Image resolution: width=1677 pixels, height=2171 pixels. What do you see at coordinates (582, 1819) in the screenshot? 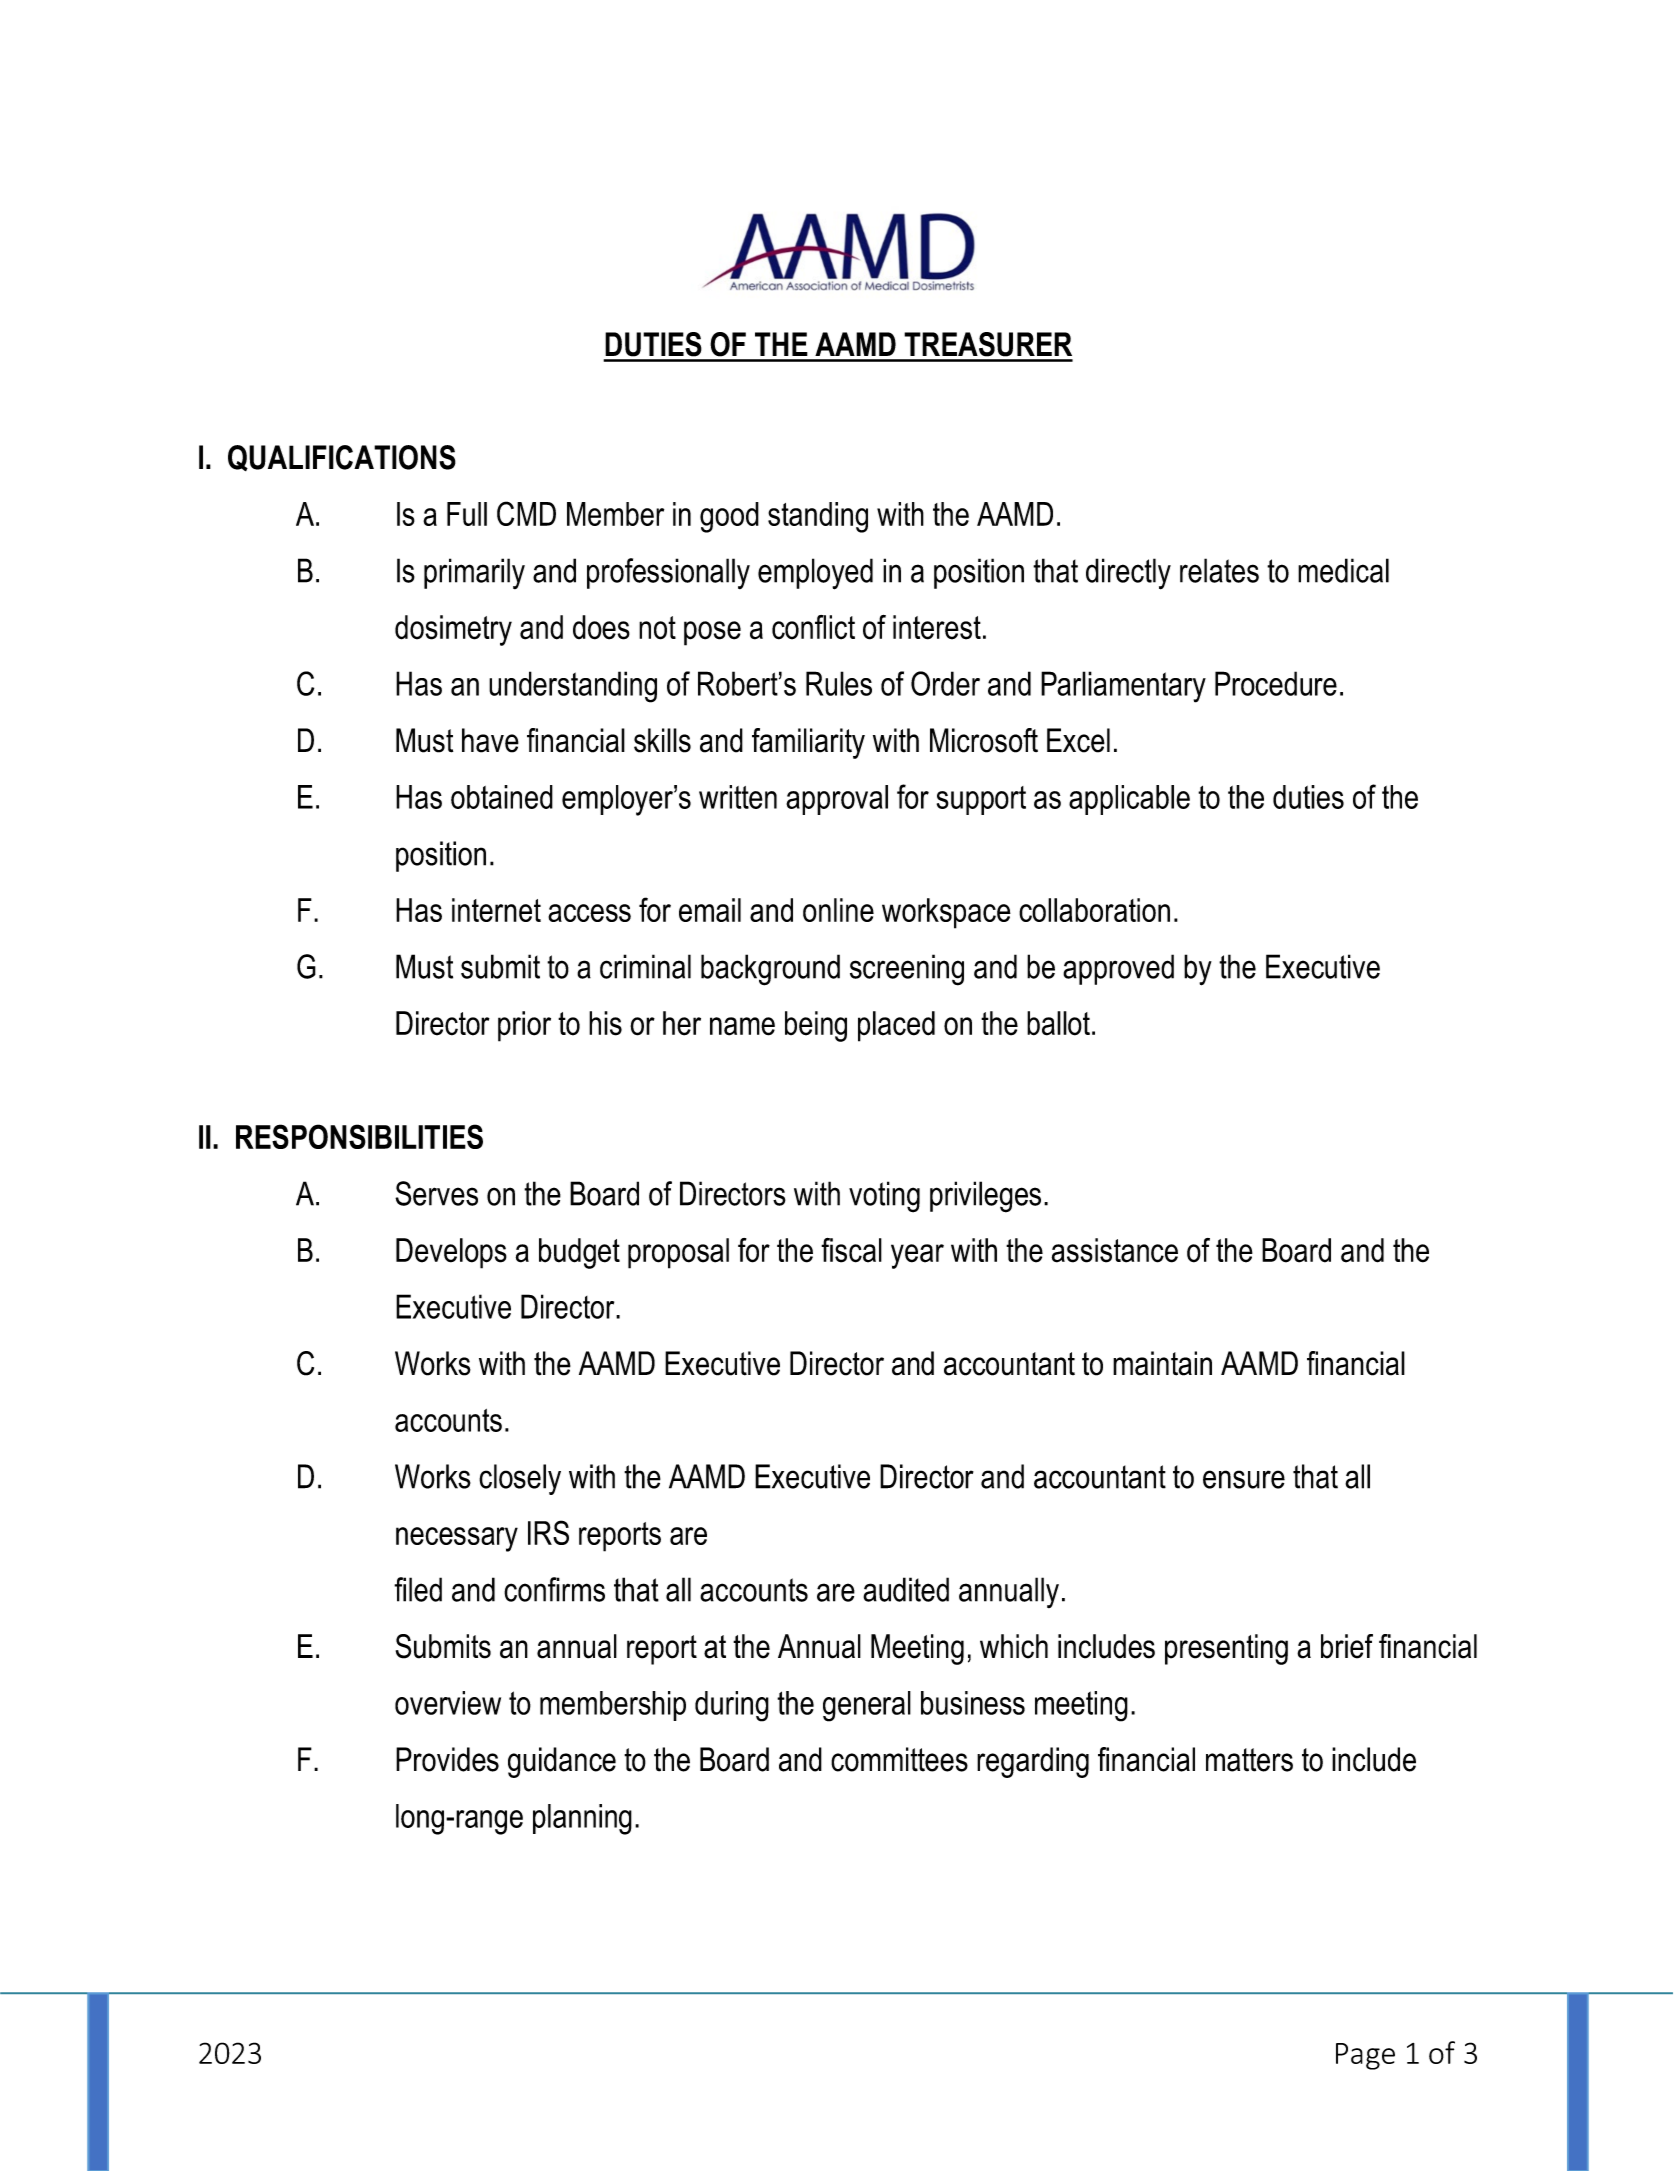
I see `planning` at bounding box center [582, 1819].
